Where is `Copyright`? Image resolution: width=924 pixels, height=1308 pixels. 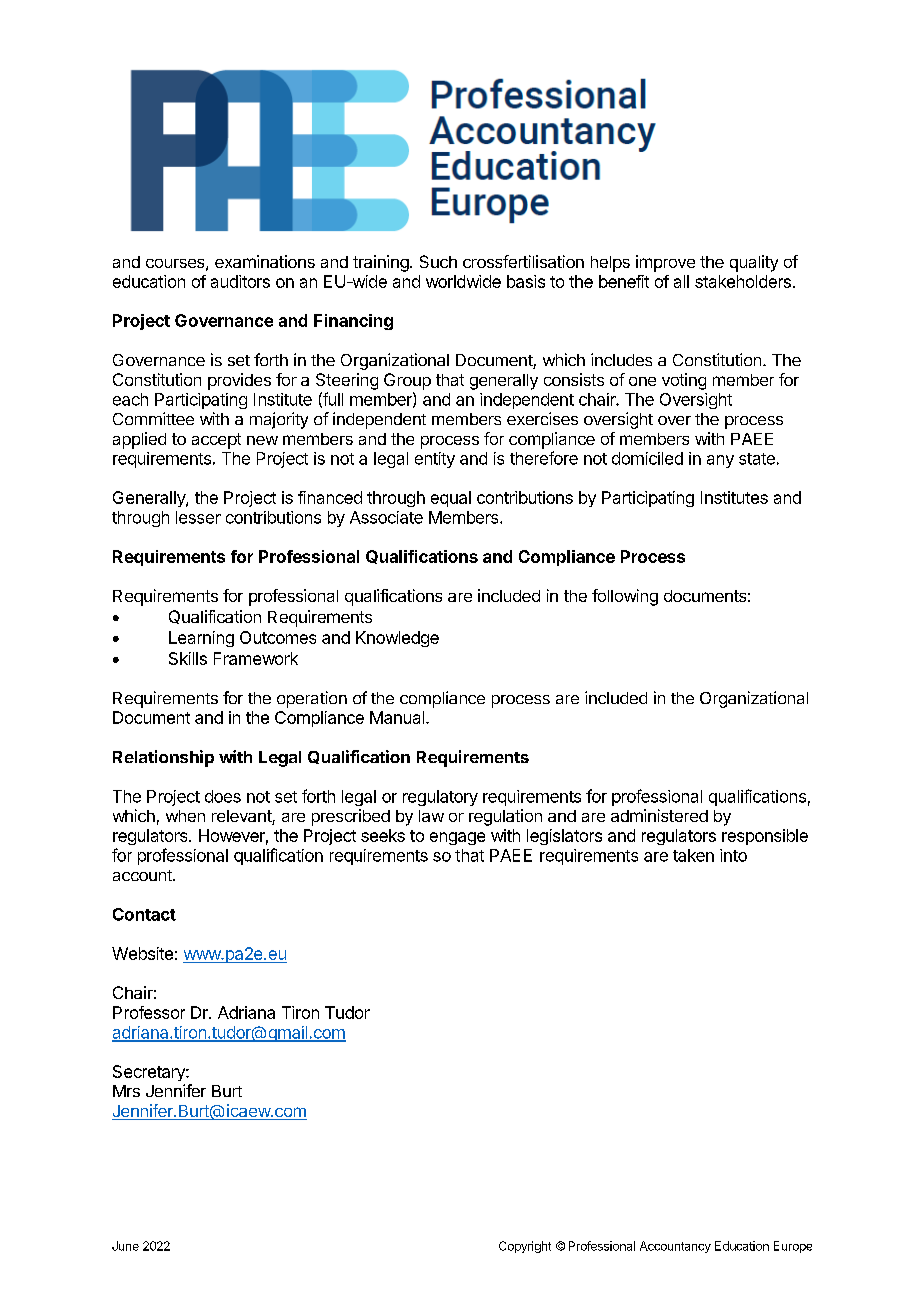
Copyright is located at coordinates (525, 1247).
